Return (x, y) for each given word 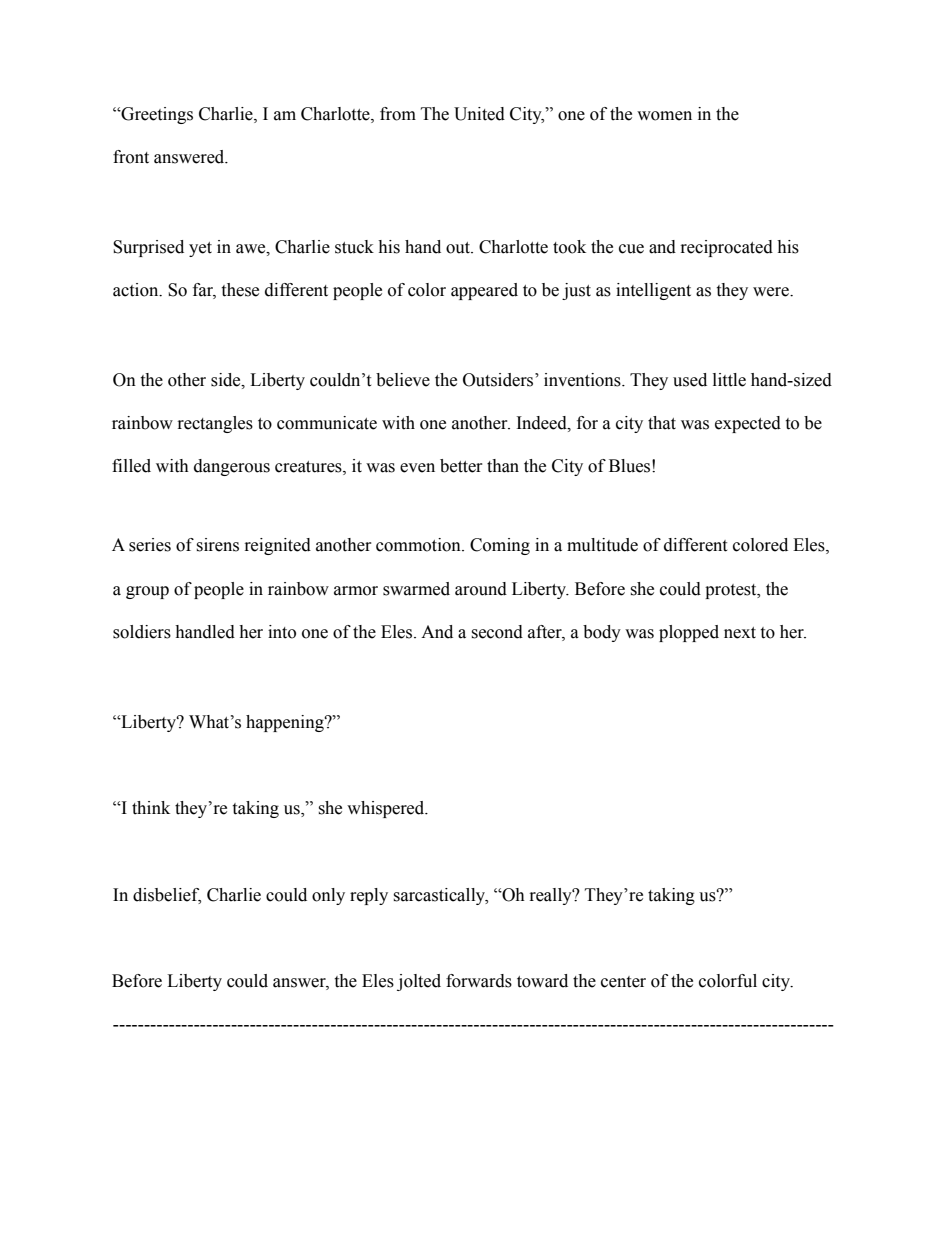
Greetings (156, 115)
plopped (689, 633)
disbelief (167, 895)
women (664, 116)
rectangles (215, 424)
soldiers (142, 632)
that (662, 423)
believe (403, 380)
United (479, 114)
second (497, 632)
